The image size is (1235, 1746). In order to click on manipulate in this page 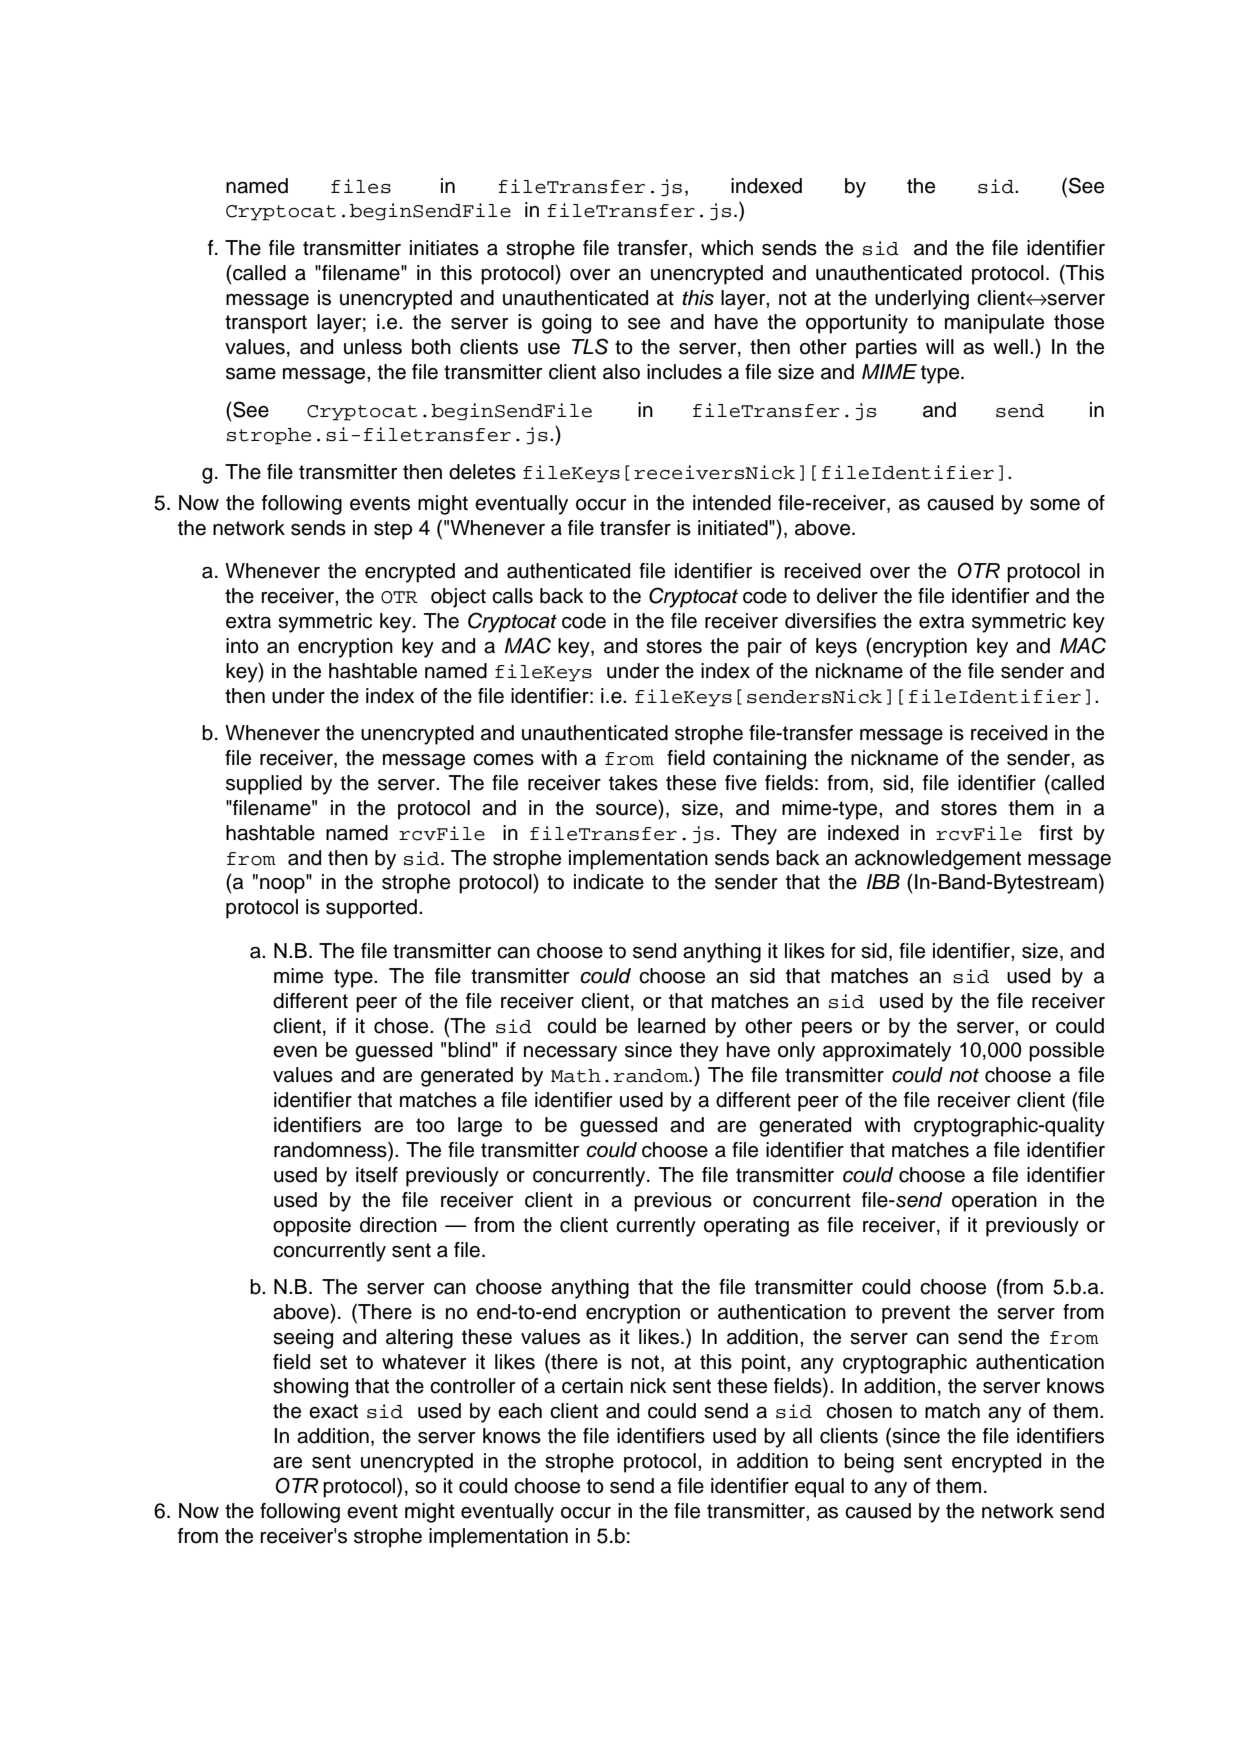, I will do `click(994, 324)`.
